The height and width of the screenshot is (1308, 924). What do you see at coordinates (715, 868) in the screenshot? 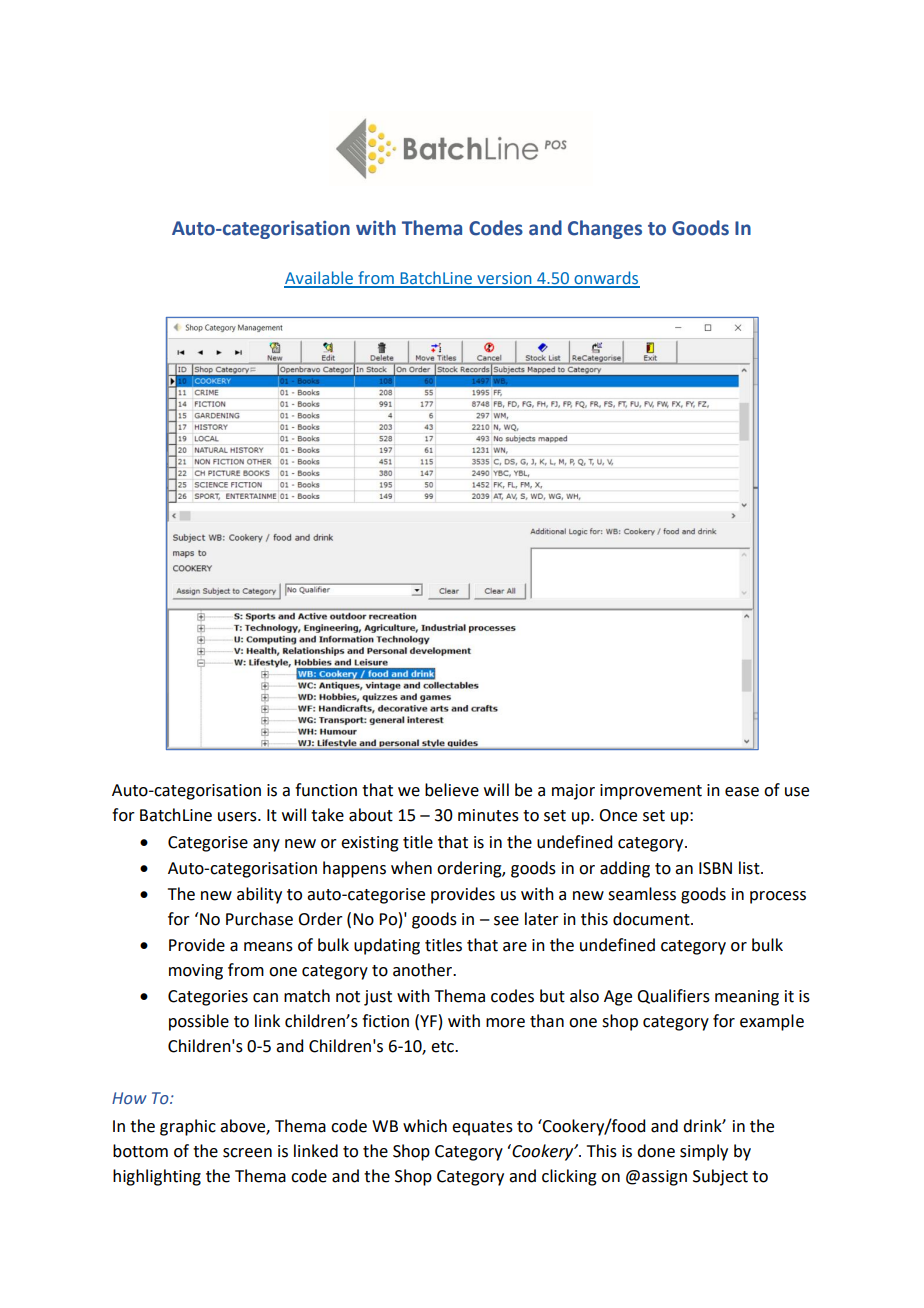
I see `ISBN` at bounding box center [715, 868].
